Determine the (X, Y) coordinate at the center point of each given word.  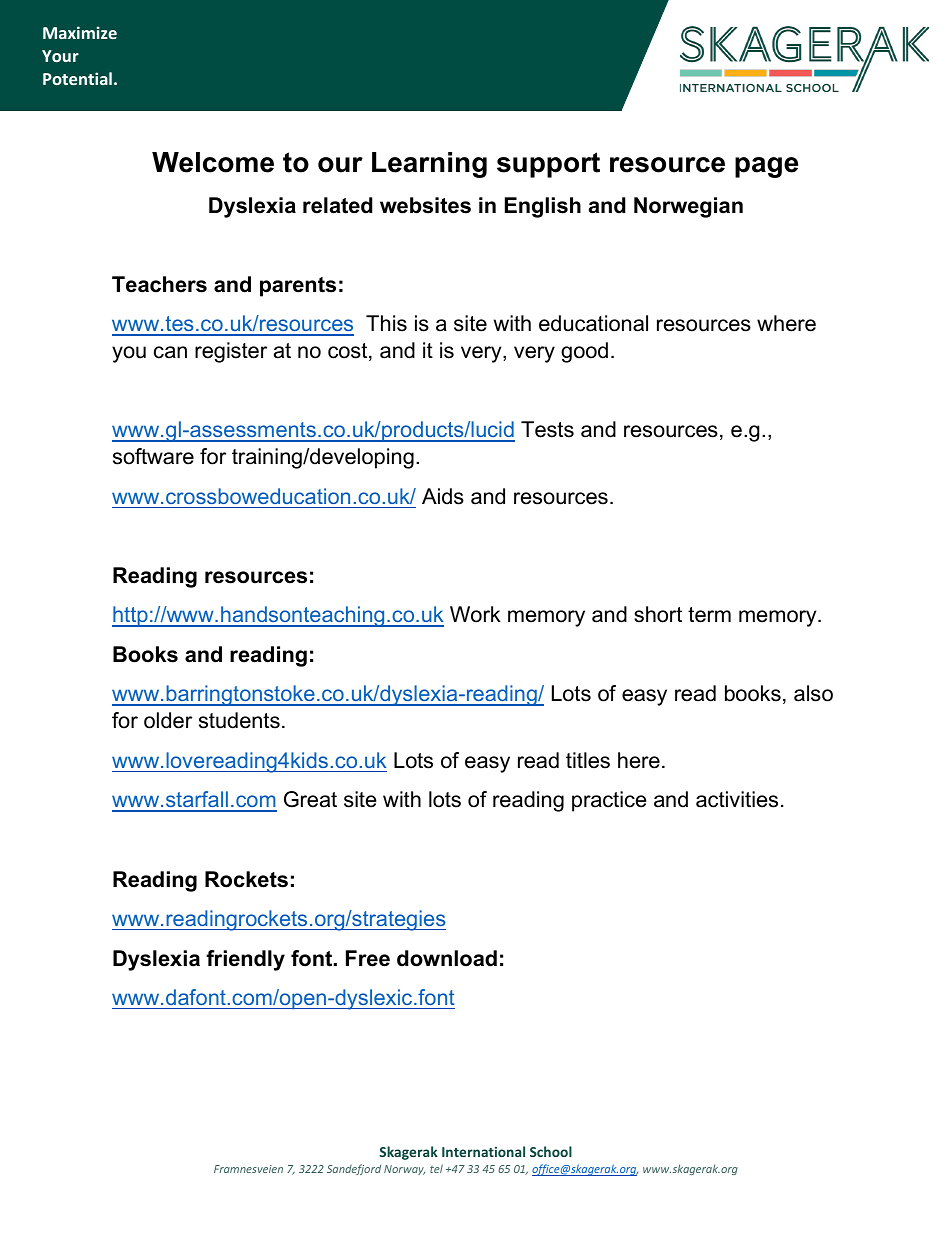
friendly (245, 960)
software (153, 456)
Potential (77, 78)
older (168, 720)
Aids (443, 496)
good (584, 352)
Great (310, 799)
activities (737, 799)
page (766, 167)
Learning (429, 165)
